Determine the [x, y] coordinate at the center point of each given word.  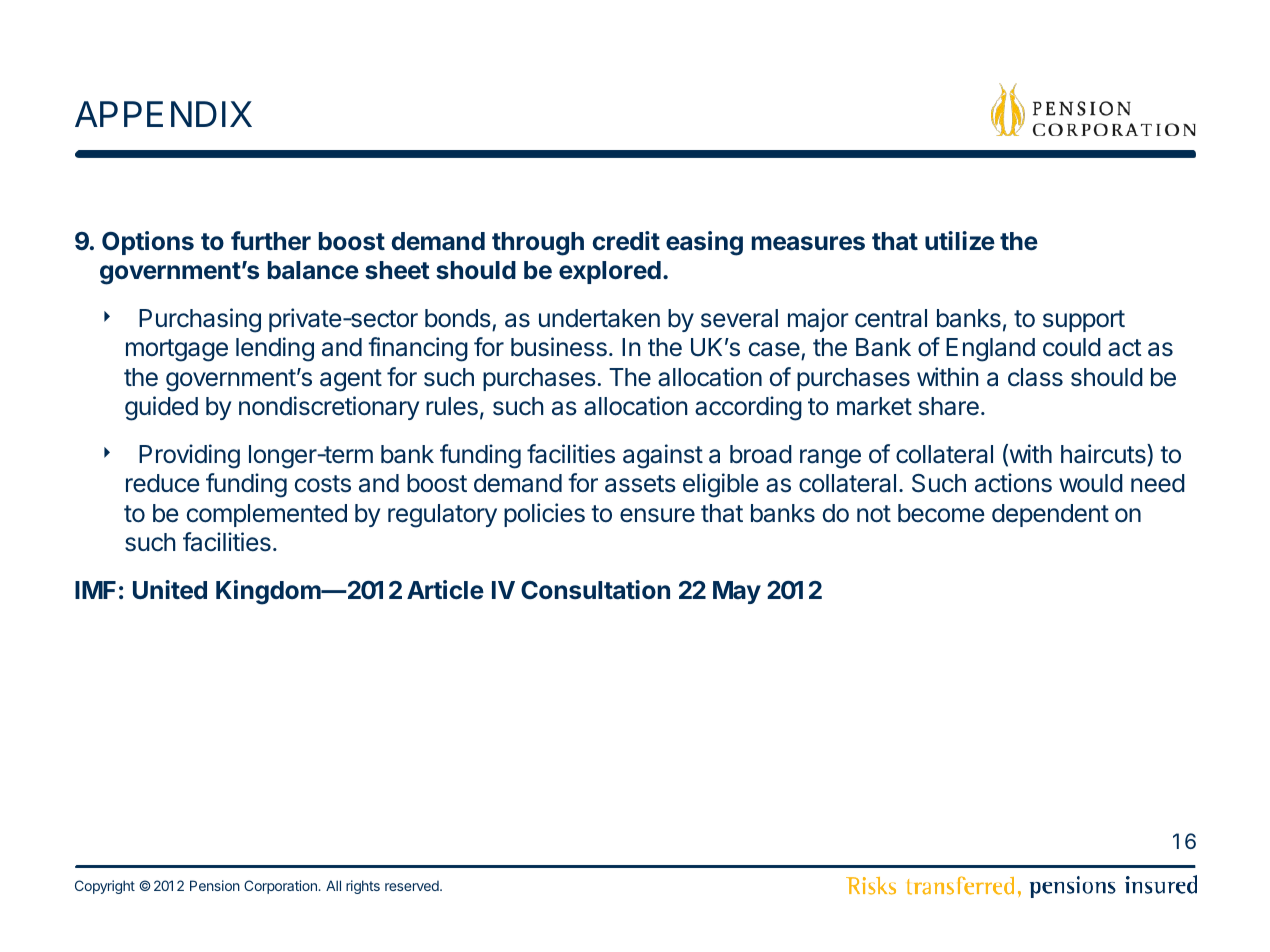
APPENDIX [163, 114]
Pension [215, 885]
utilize [960, 240]
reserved [413, 886]
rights [363, 887]
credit [626, 240]
